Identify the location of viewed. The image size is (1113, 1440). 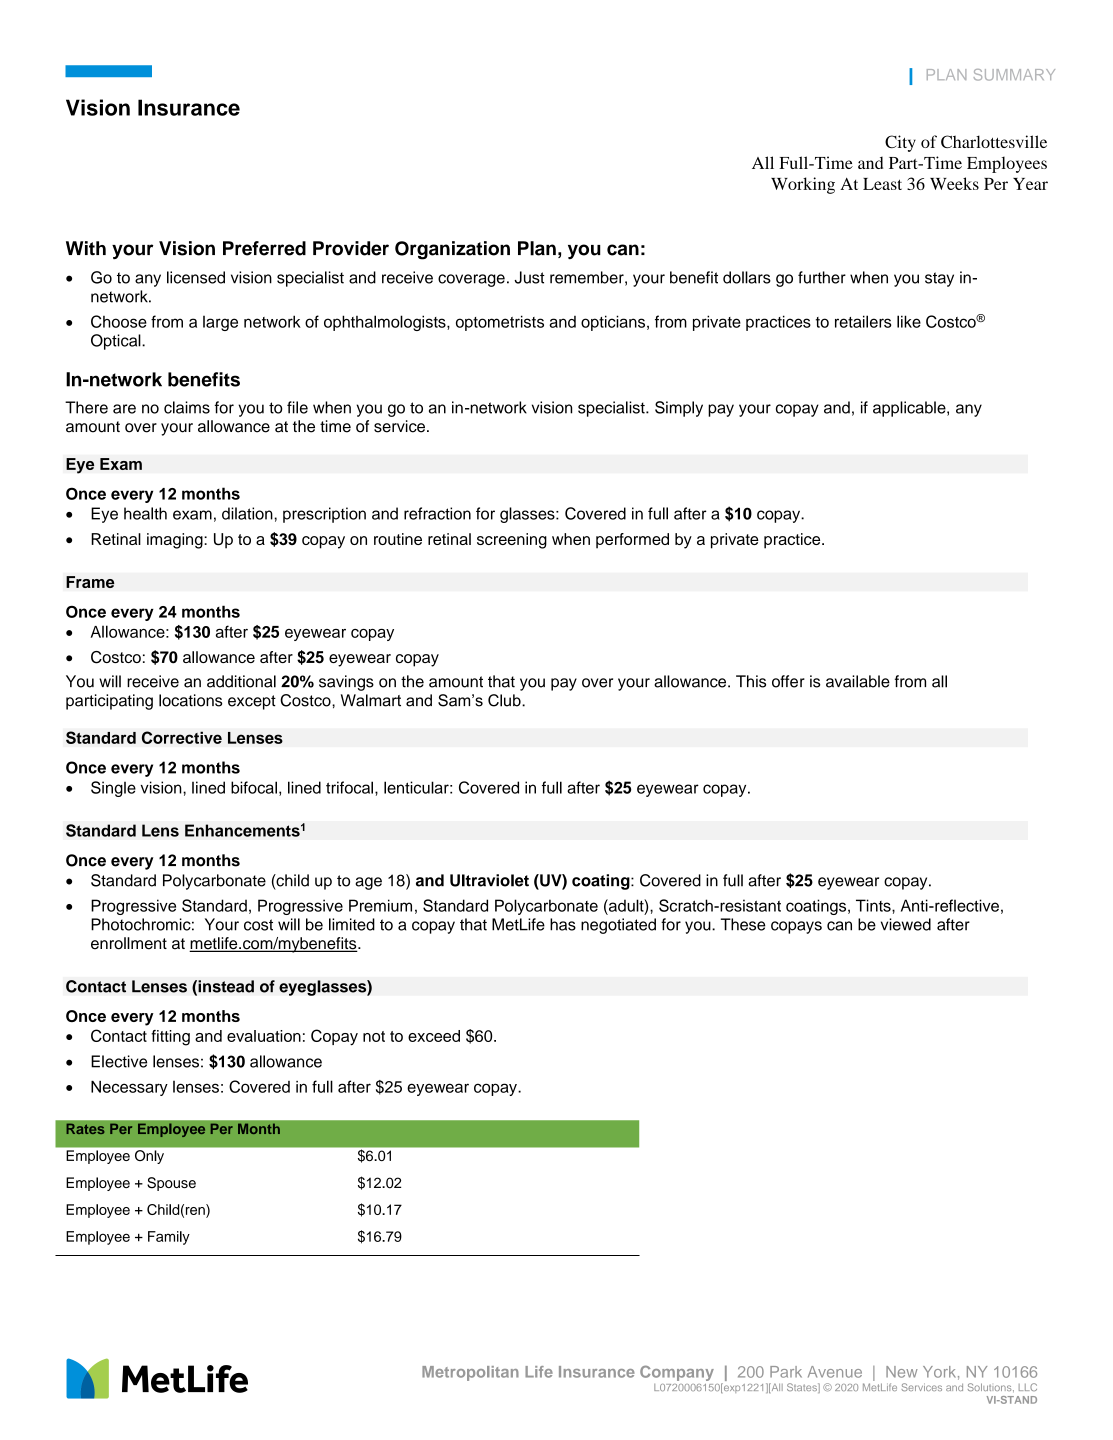
(906, 924).
